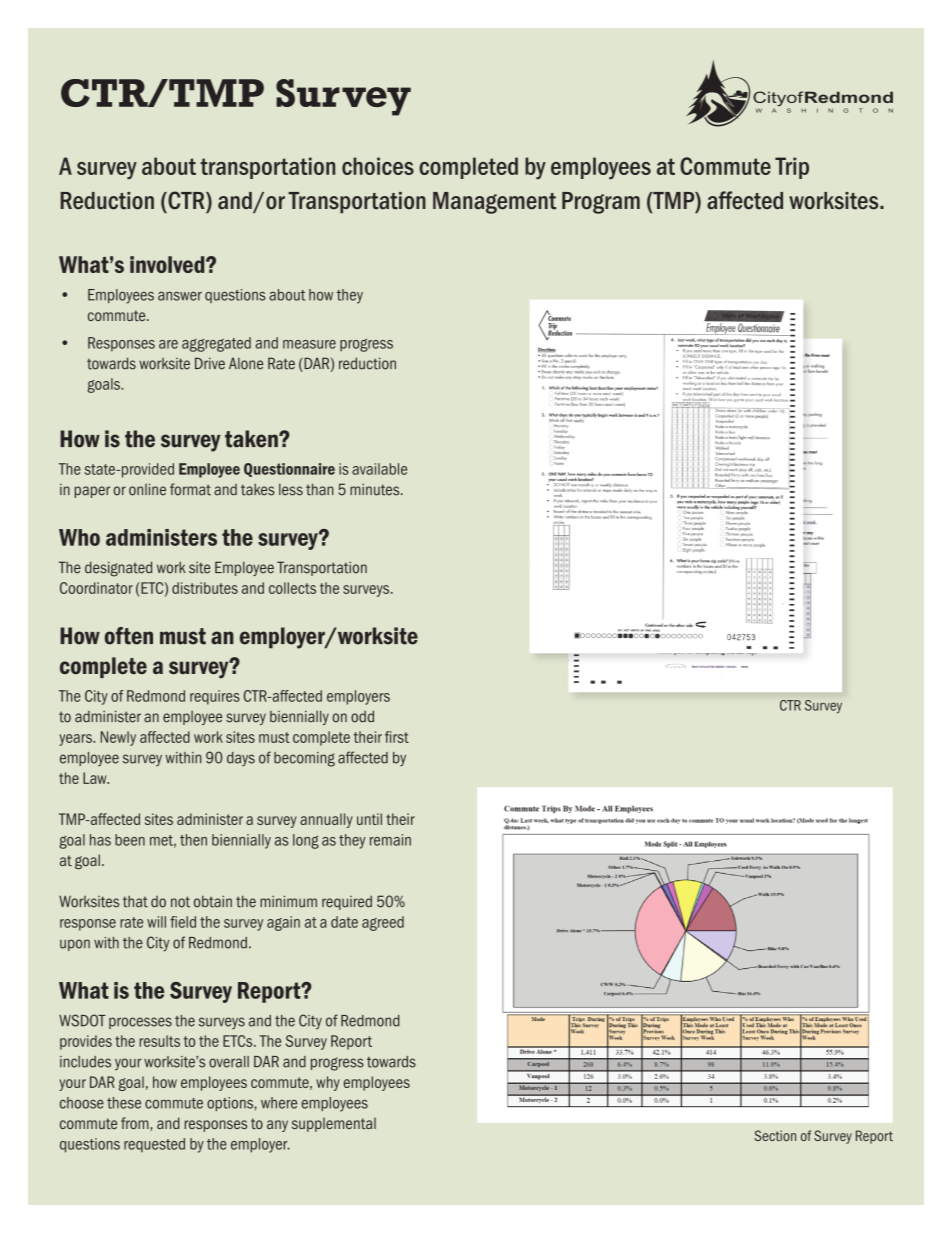 The image size is (952, 1233). Describe the element at coordinates (397, 737) in the page. I see `first` at that location.
